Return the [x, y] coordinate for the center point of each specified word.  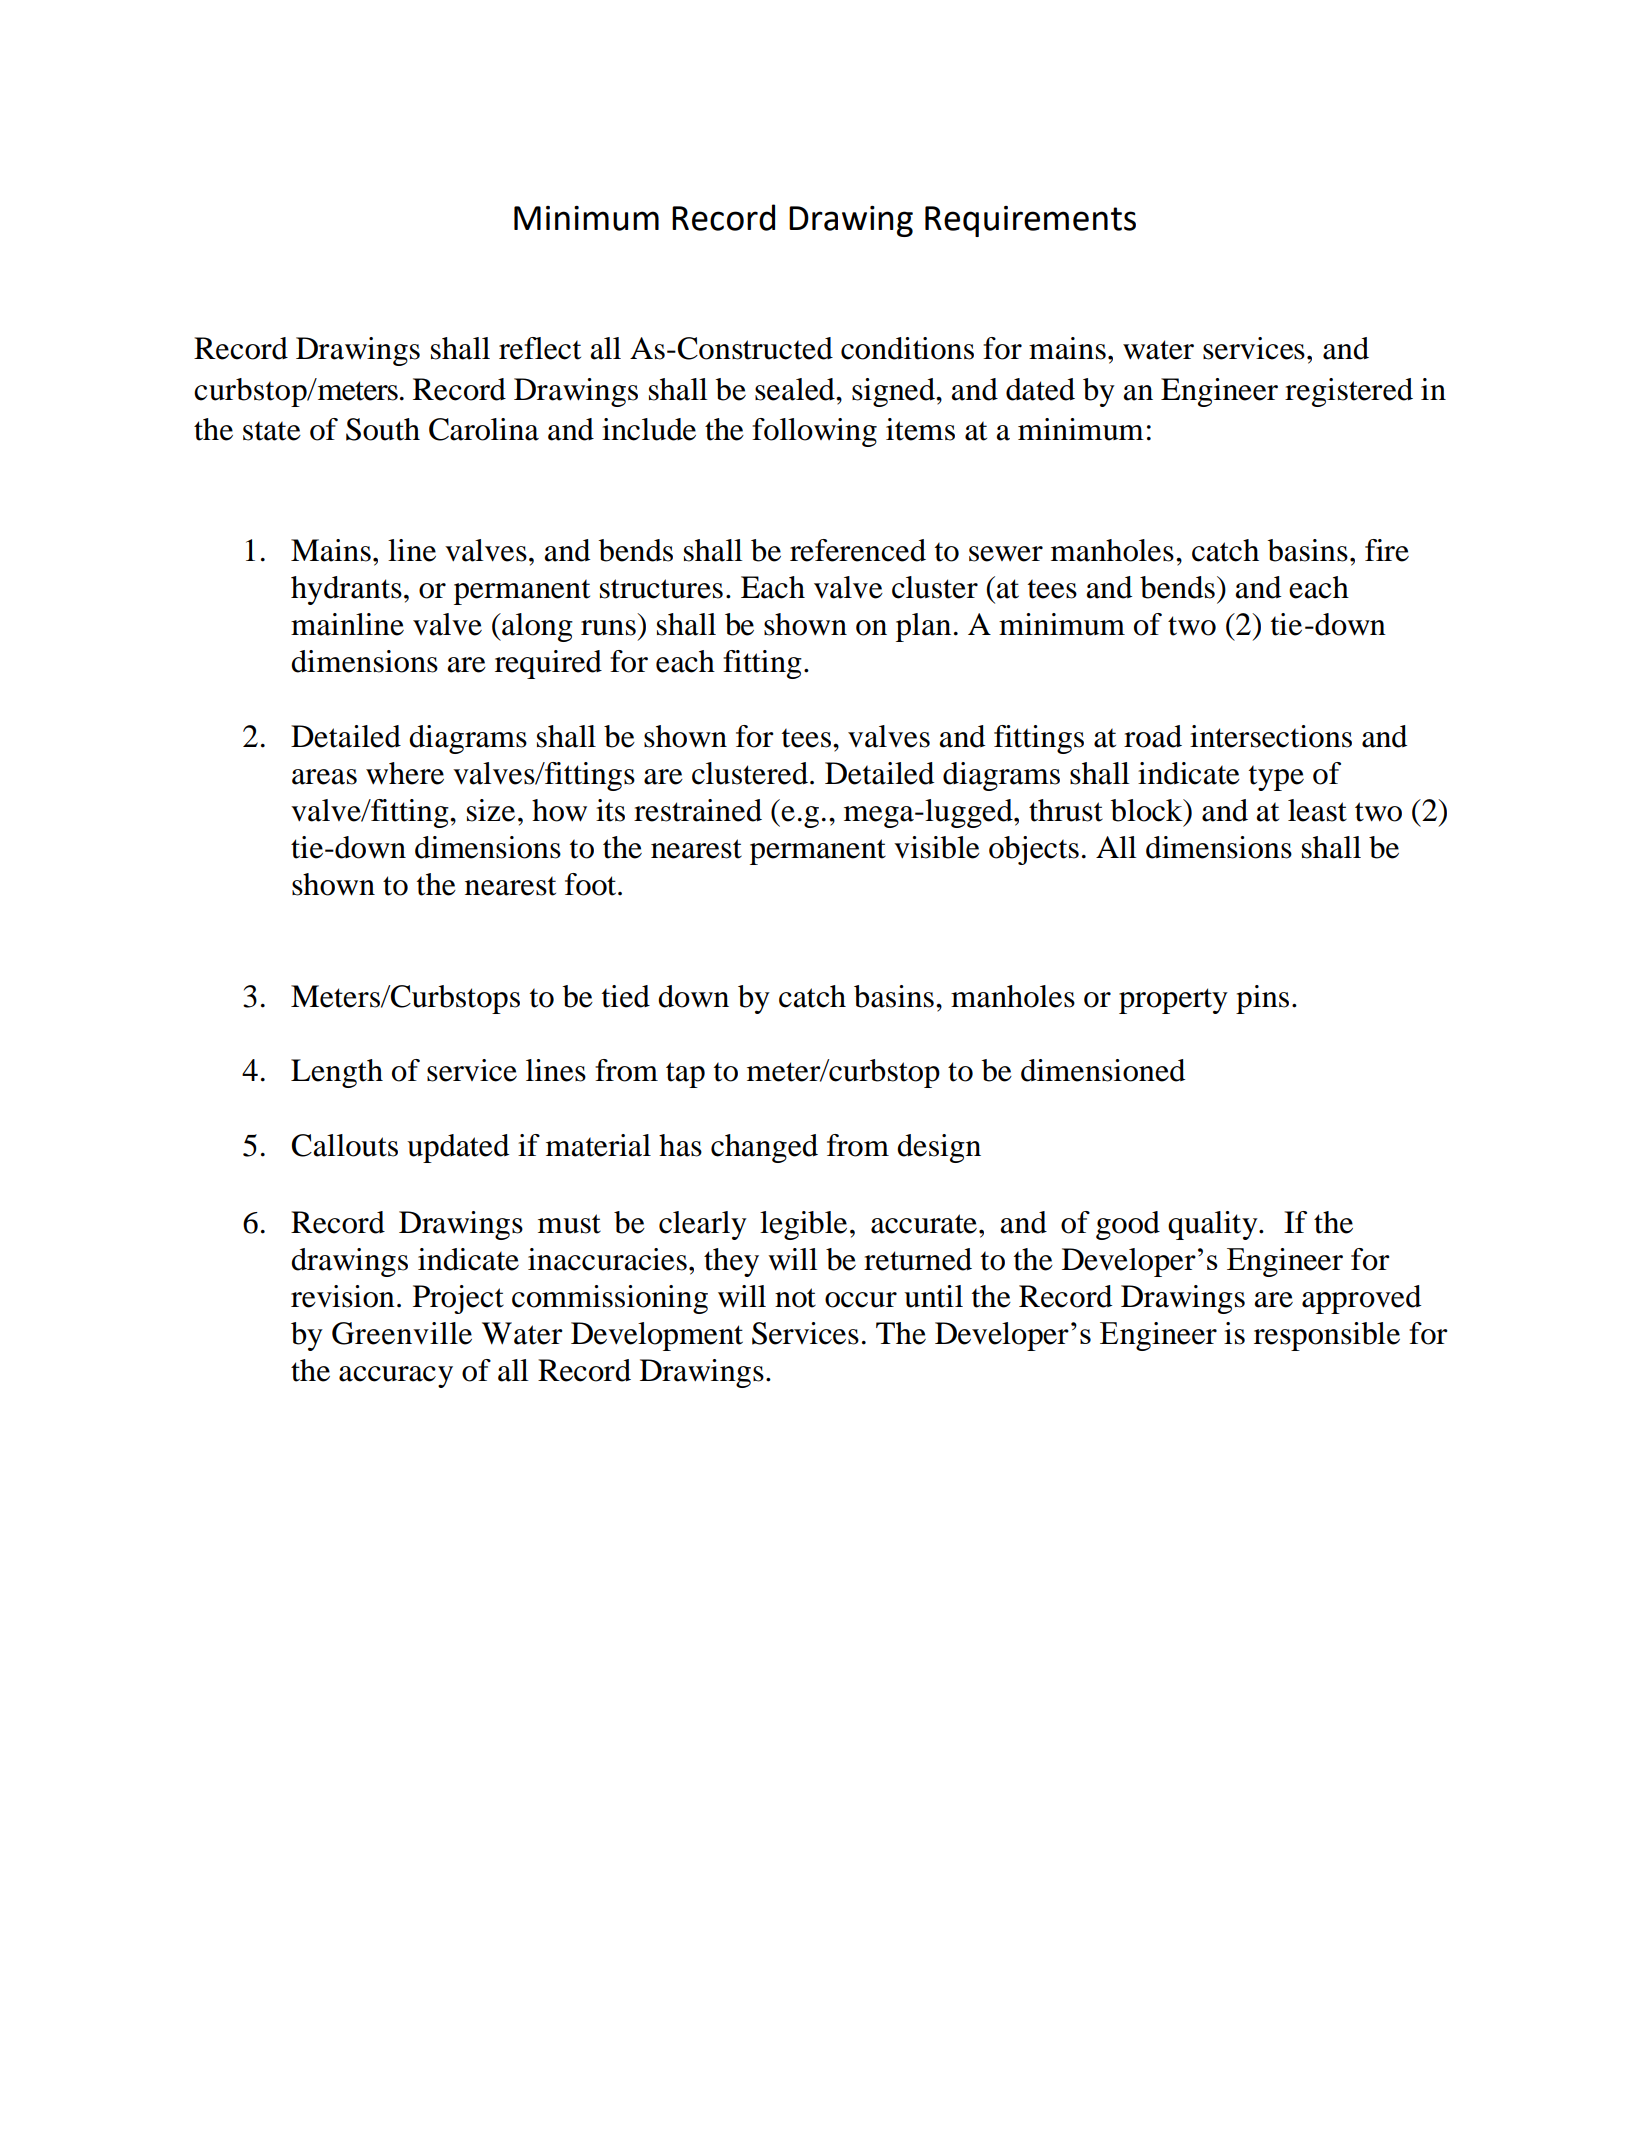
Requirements [1030, 221]
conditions [907, 348]
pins [1262, 999]
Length [337, 1073]
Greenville [402, 1333]
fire [1387, 550]
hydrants [346, 590]
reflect [540, 348]
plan [923, 627]
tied [626, 996]
